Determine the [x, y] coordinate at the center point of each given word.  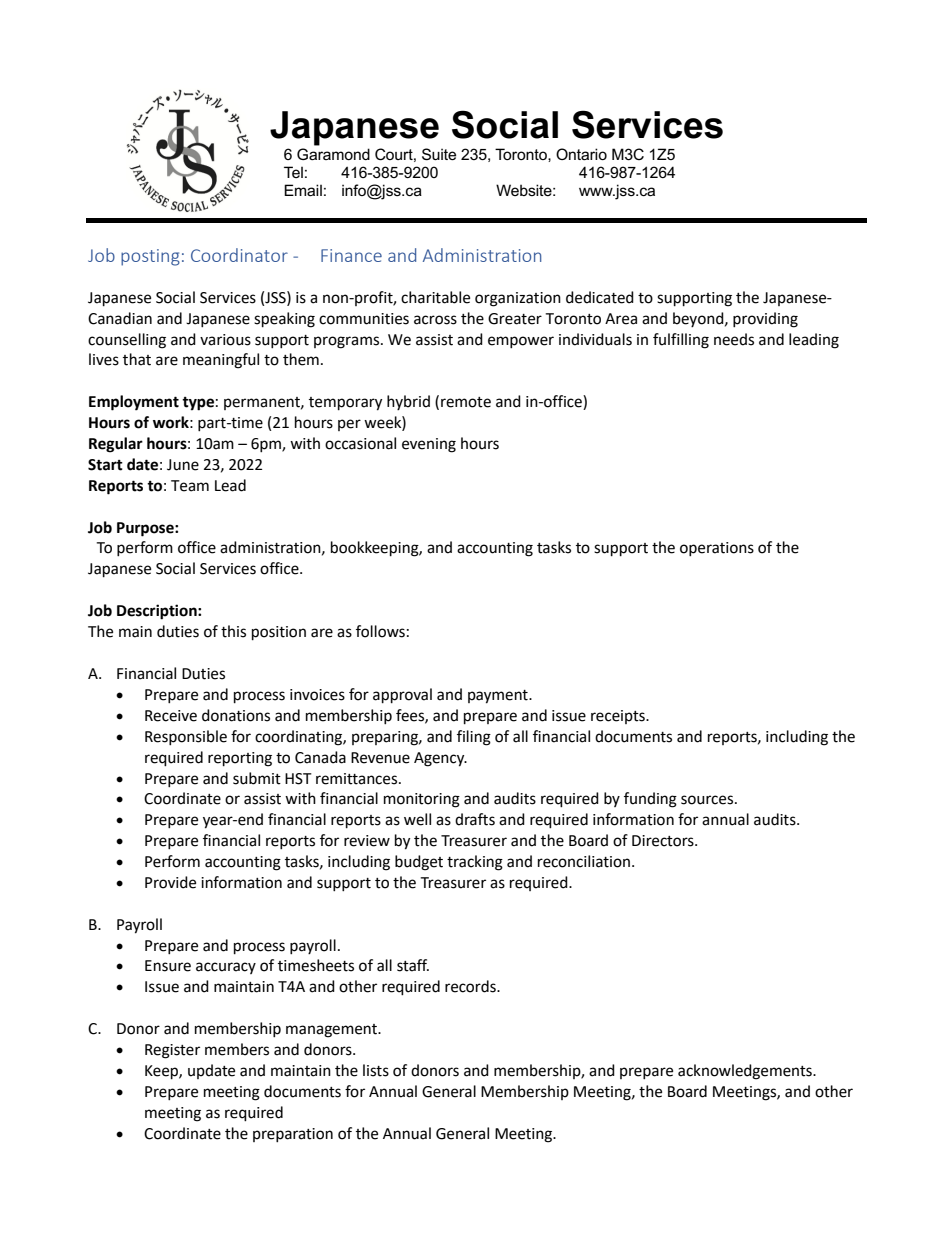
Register [172, 1051]
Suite [439, 154]
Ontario [581, 154]
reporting [240, 759]
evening [429, 445]
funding [650, 800]
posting [150, 257]
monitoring [422, 800]
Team [190, 486]
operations [717, 549]
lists [376, 1070]
